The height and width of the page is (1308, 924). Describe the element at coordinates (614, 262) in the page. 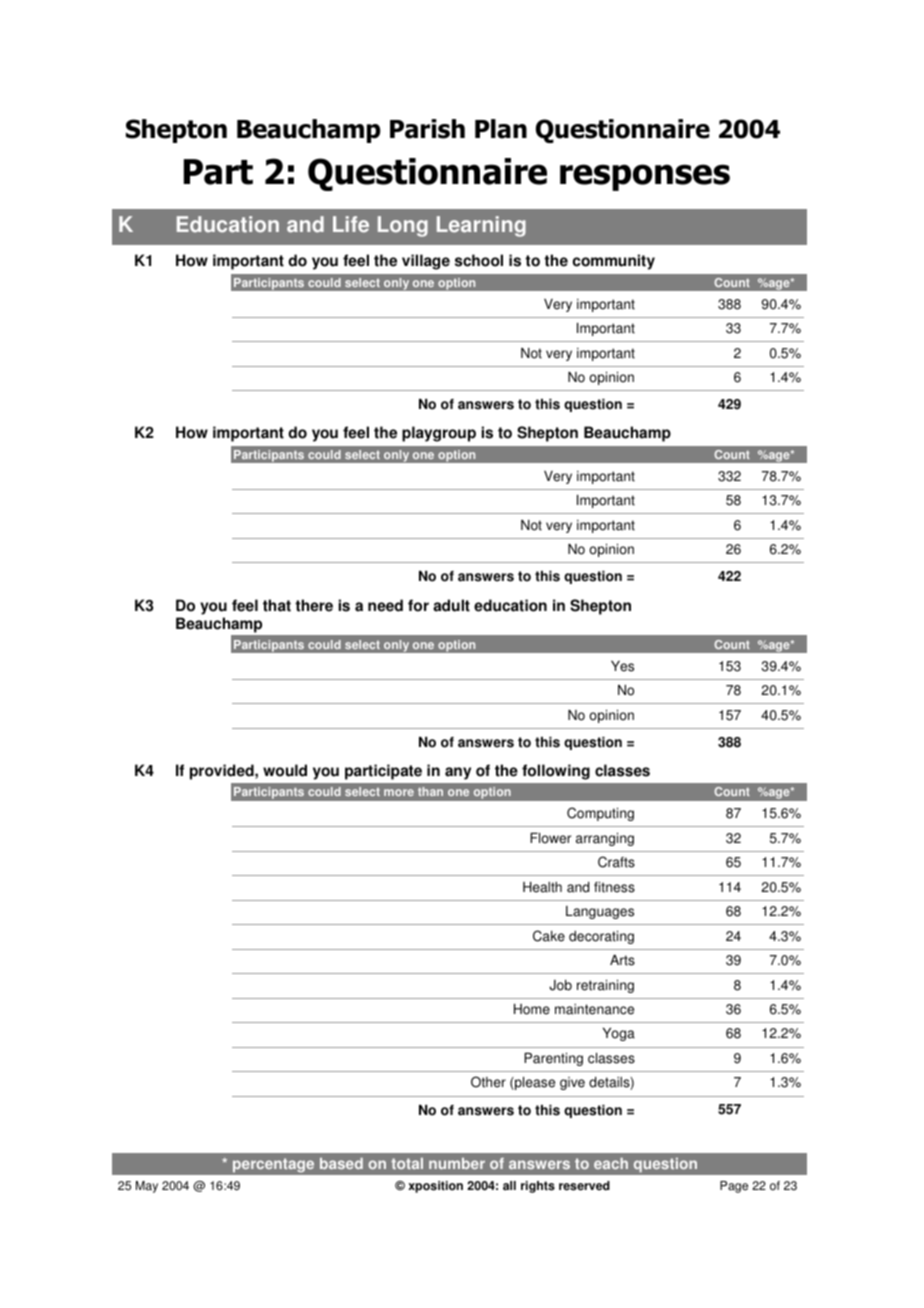

I see `community` at that location.
